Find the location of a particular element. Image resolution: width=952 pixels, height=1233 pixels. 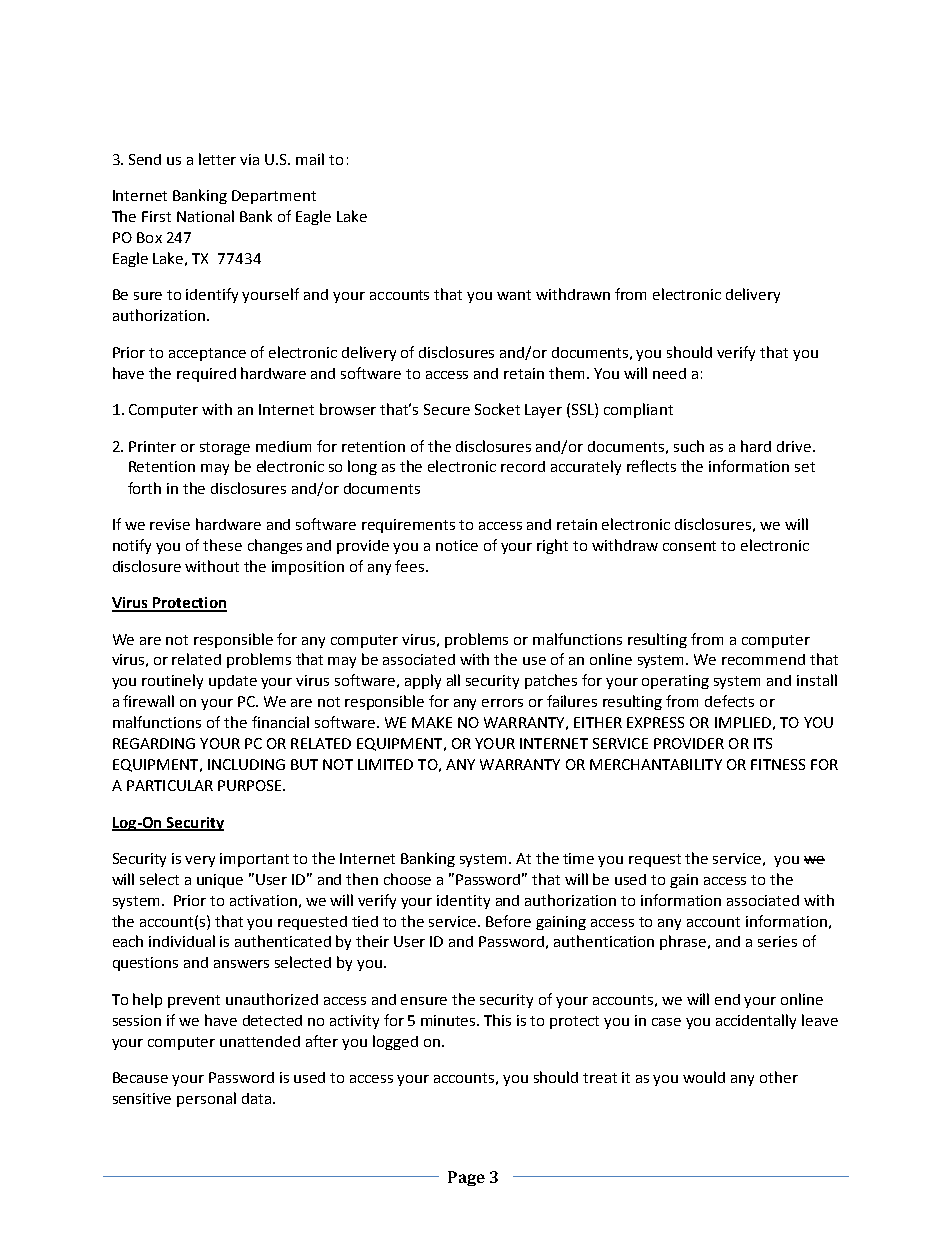

important is located at coordinates (254, 860).
